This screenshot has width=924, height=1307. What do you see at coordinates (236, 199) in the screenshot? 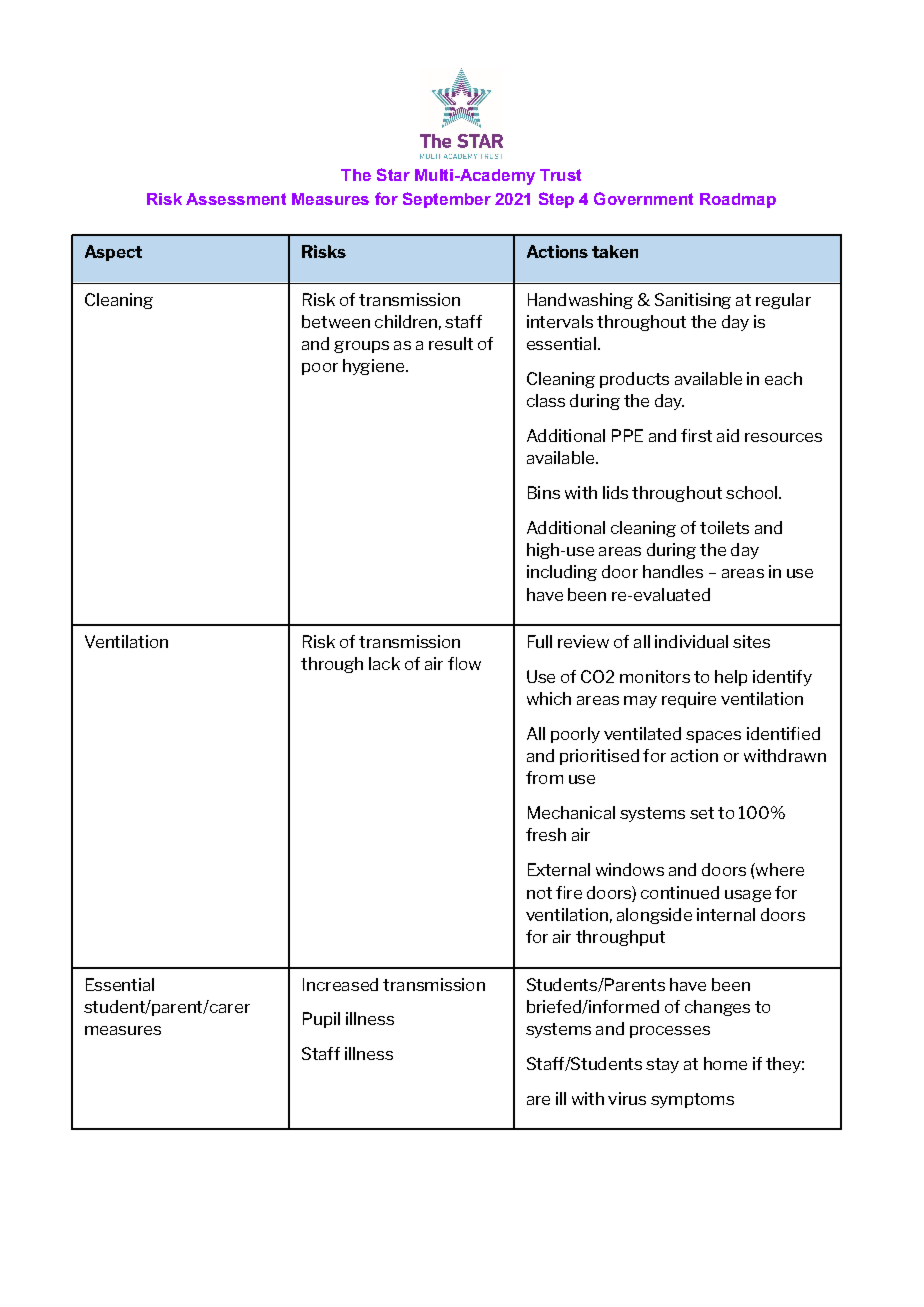
I see `Assessment` at bounding box center [236, 199].
